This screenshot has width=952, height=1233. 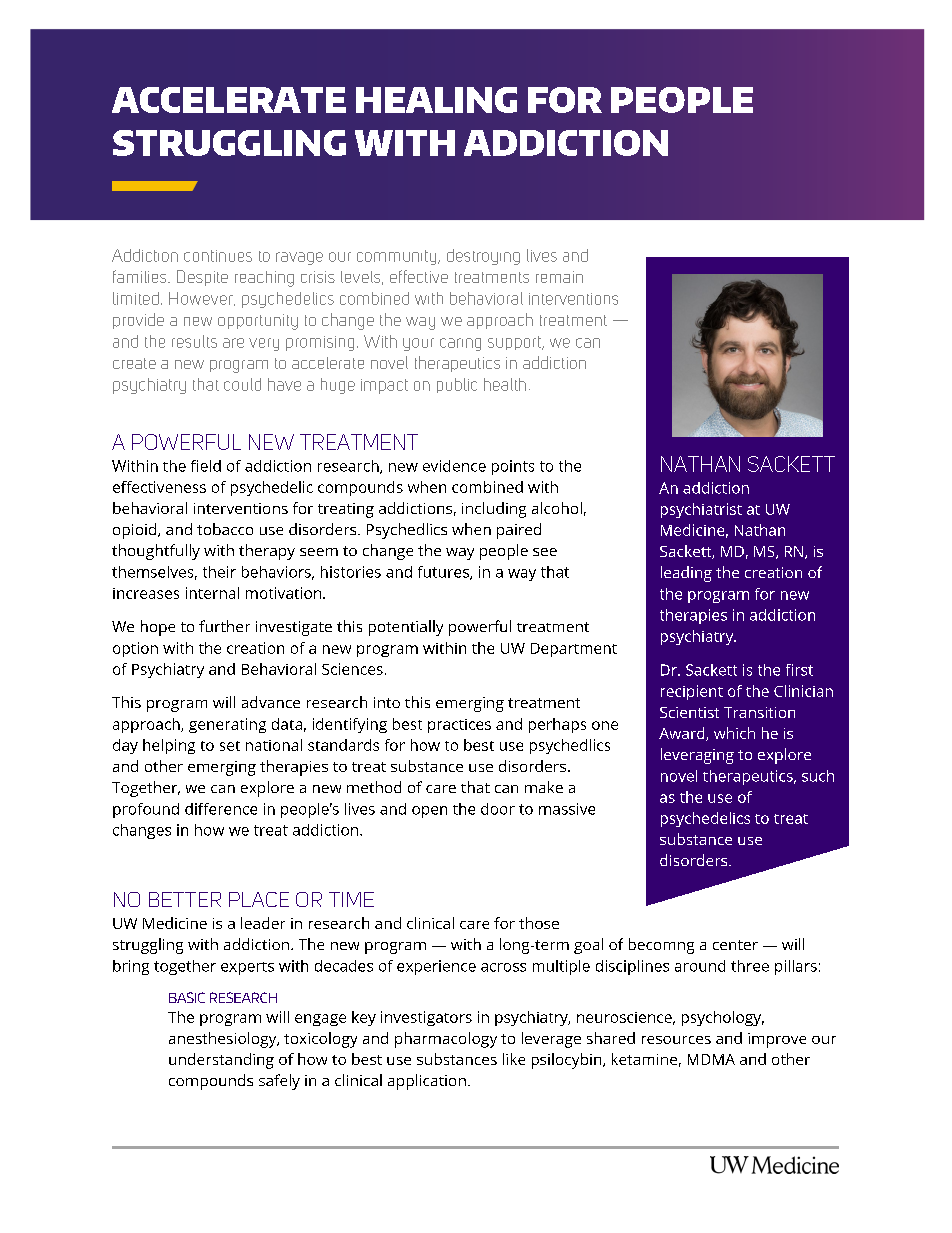 What do you see at coordinates (446, 1040) in the screenshot?
I see `pharmacology` at bounding box center [446, 1040].
